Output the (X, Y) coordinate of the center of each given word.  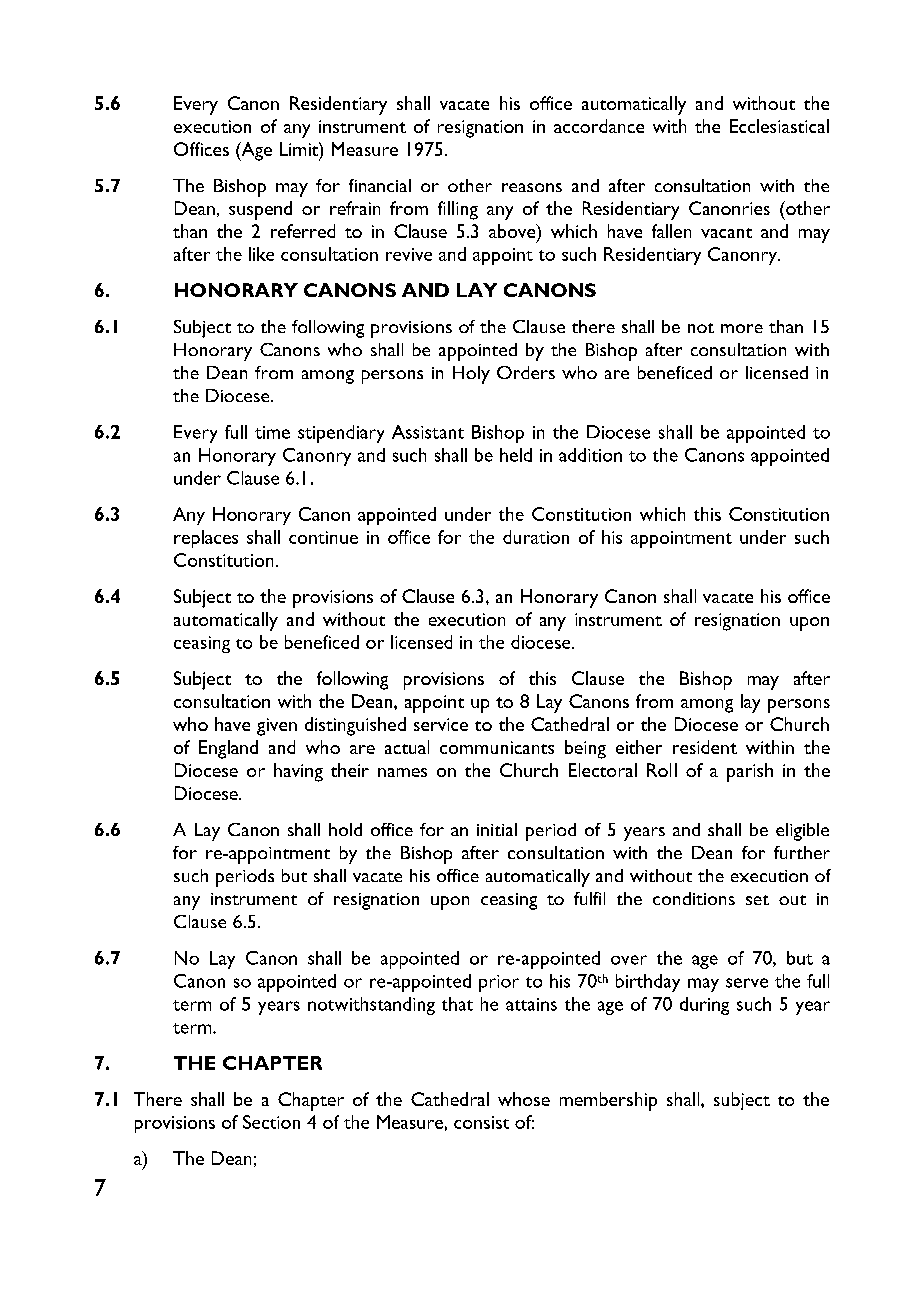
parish (750, 772)
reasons (532, 187)
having (298, 772)
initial (497, 829)
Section (271, 1122)
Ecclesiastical (779, 126)
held (516, 455)
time (272, 432)
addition (590, 455)
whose (524, 1099)
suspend (260, 210)
